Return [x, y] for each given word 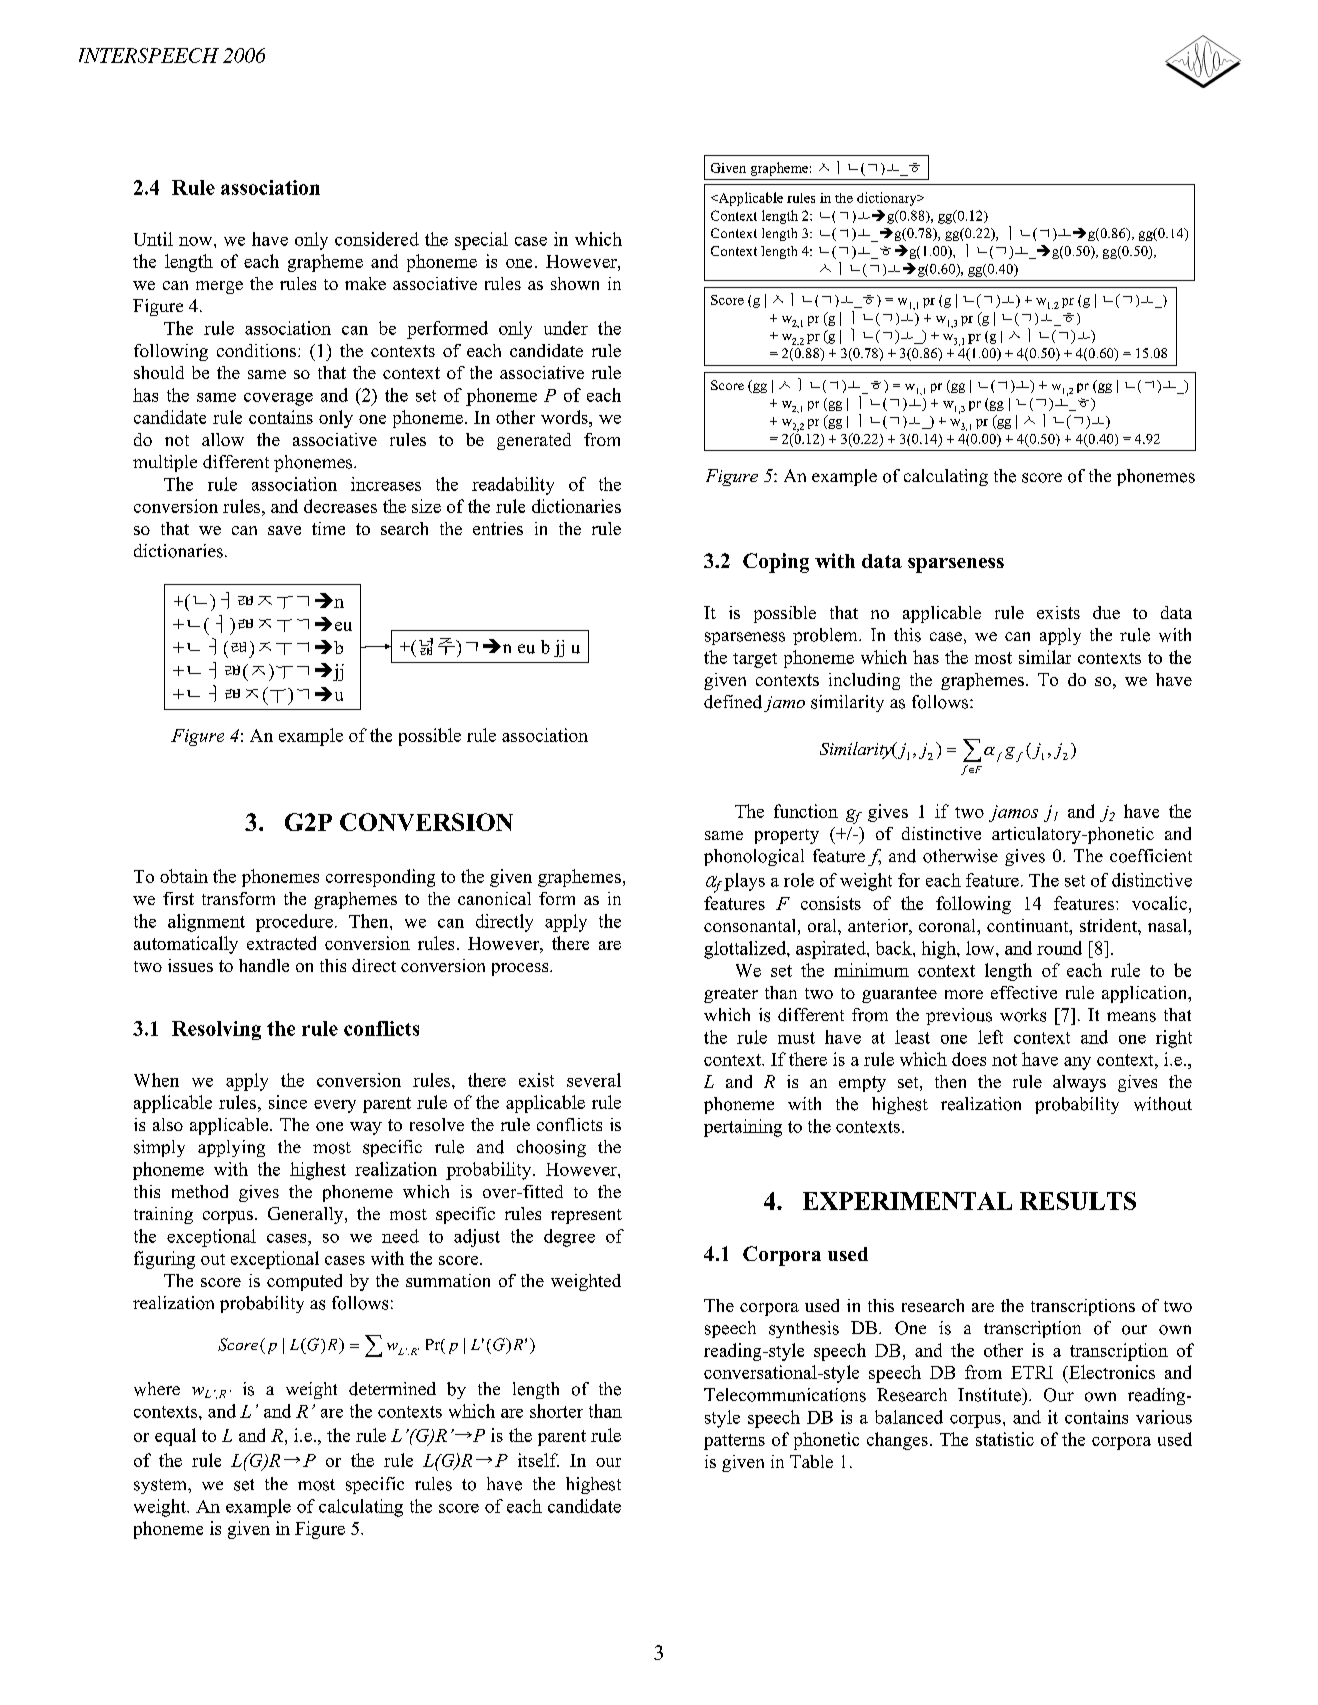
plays [744, 882]
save [284, 530]
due [1106, 612]
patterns [734, 1442]
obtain [184, 876]
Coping [776, 563]
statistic [1005, 1439]
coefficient [1151, 856]
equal [175, 1437]
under [566, 328]
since [288, 1102]
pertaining [743, 1128]
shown [575, 283]
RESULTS [1078, 1201]
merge [219, 287]
